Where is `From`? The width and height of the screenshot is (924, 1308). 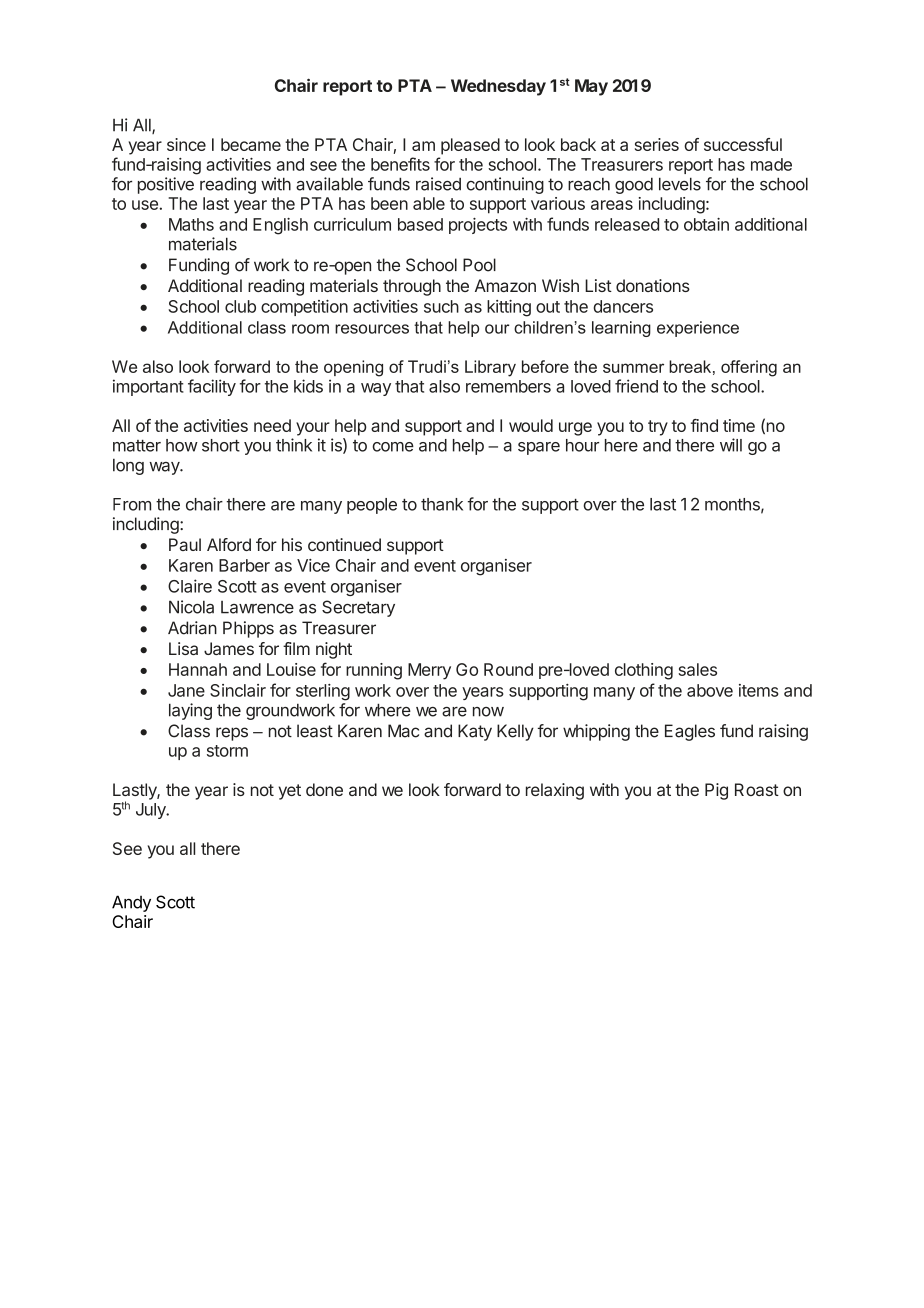
From is located at coordinates (132, 504).
